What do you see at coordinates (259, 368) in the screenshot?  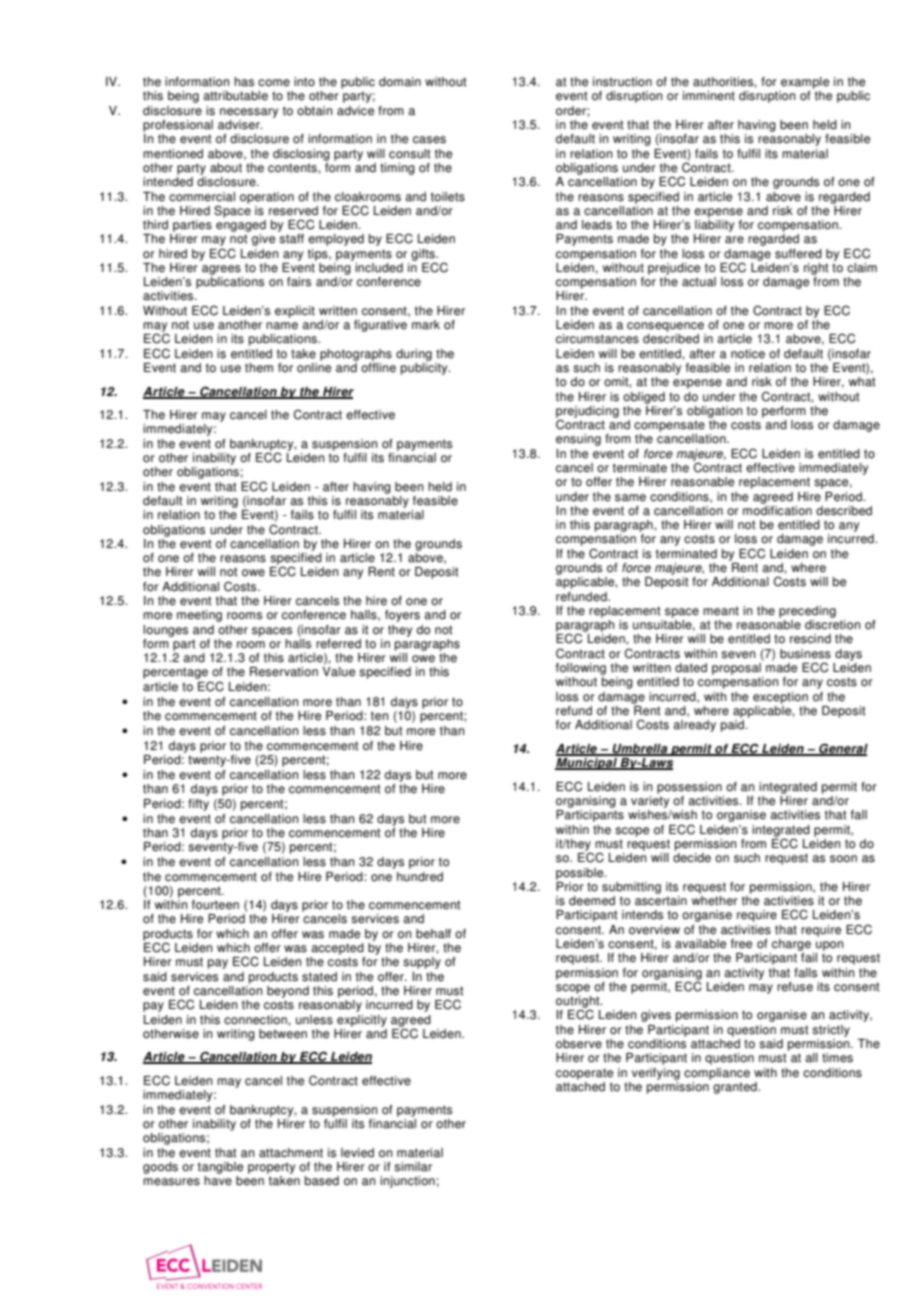 I see `them` at bounding box center [259, 368].
